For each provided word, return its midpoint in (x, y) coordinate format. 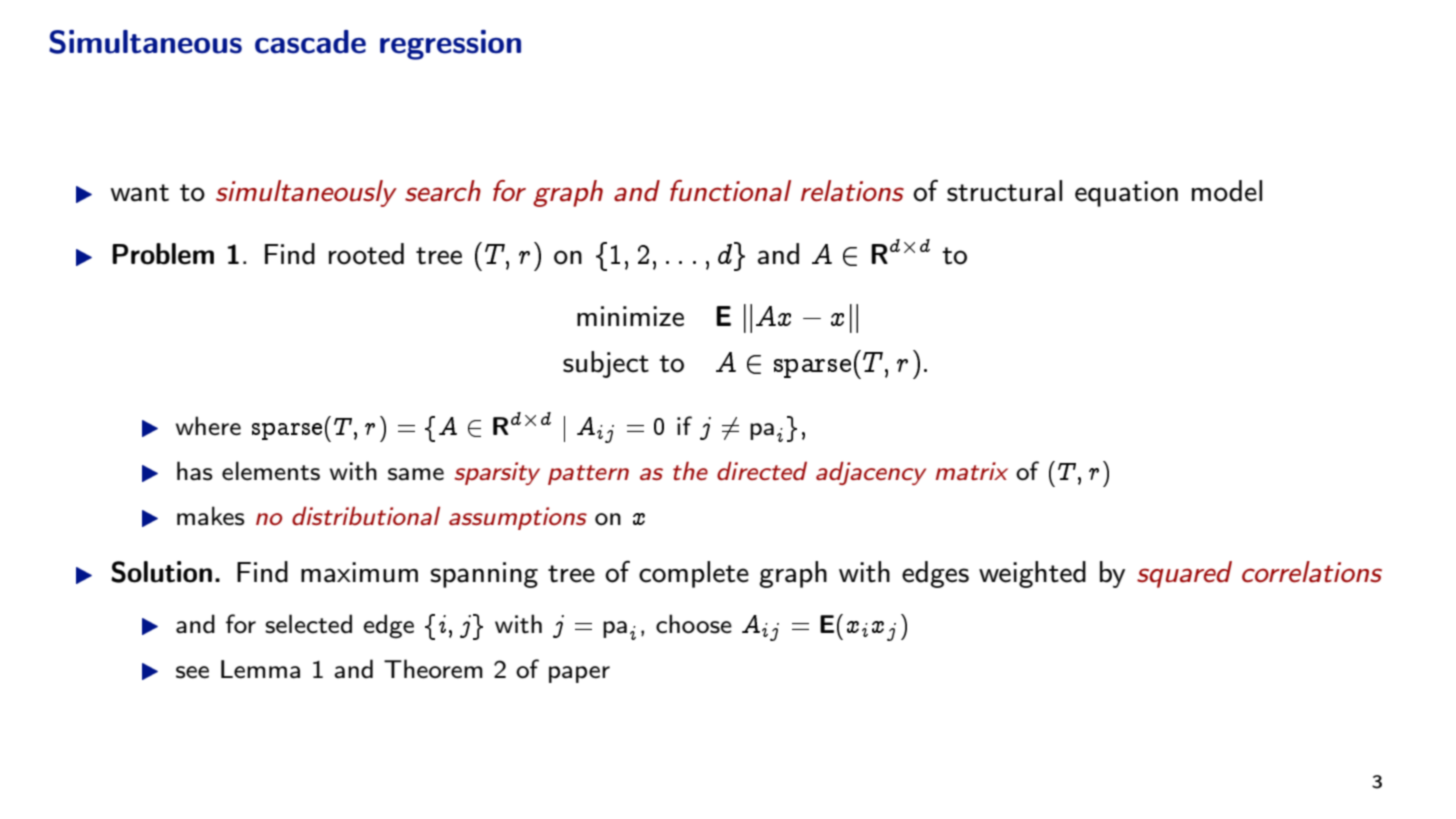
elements (271, 471)
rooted (366, 254)
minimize (630, 316)
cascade (310, 42)
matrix (972, 471)
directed (762, 470)
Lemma (260, 669)
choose (694, 624)
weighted (1032, 574)
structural (1004, 191)
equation (1126, 194)
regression (450, 45)
